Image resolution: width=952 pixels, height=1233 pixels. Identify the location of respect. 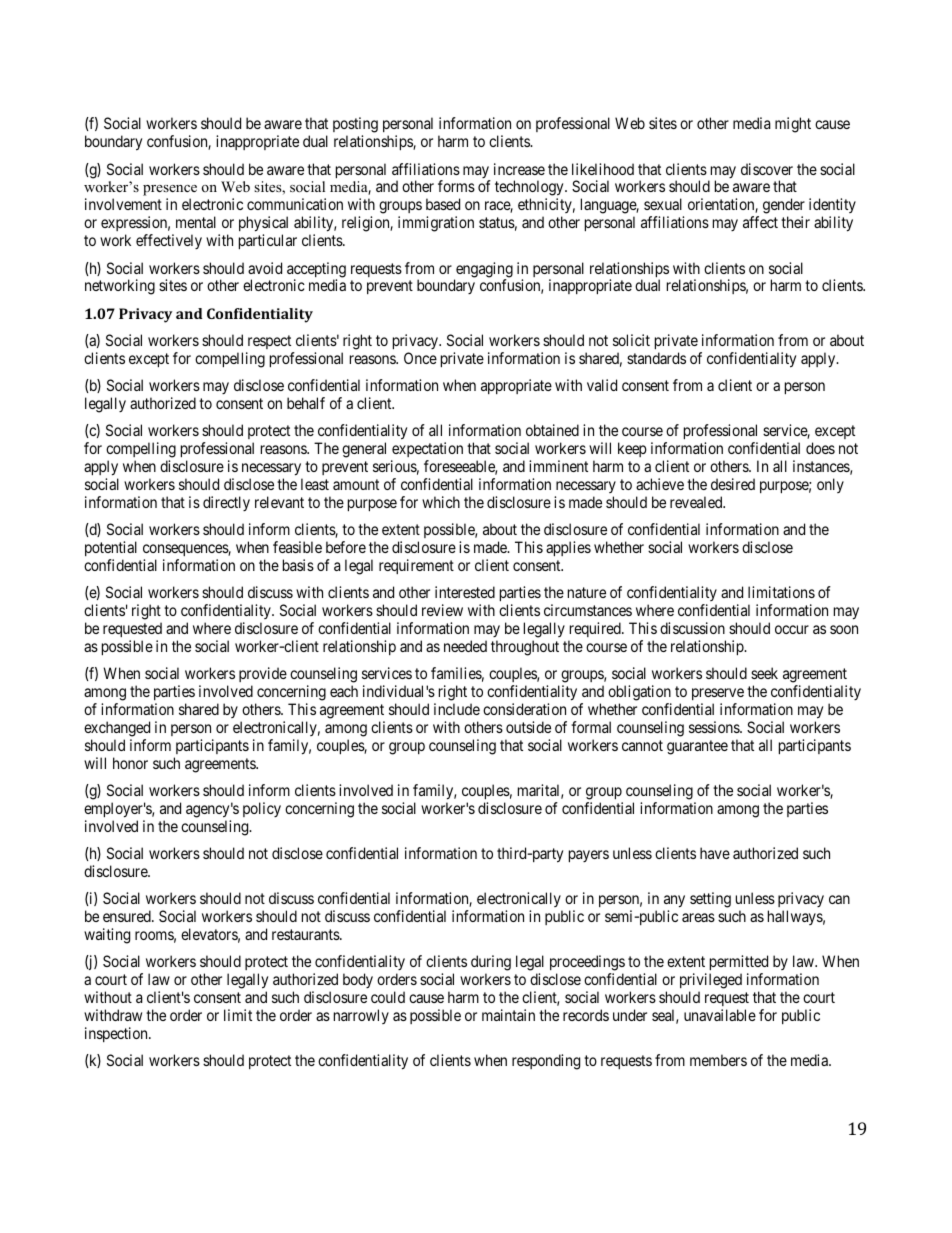
(270, 344).
